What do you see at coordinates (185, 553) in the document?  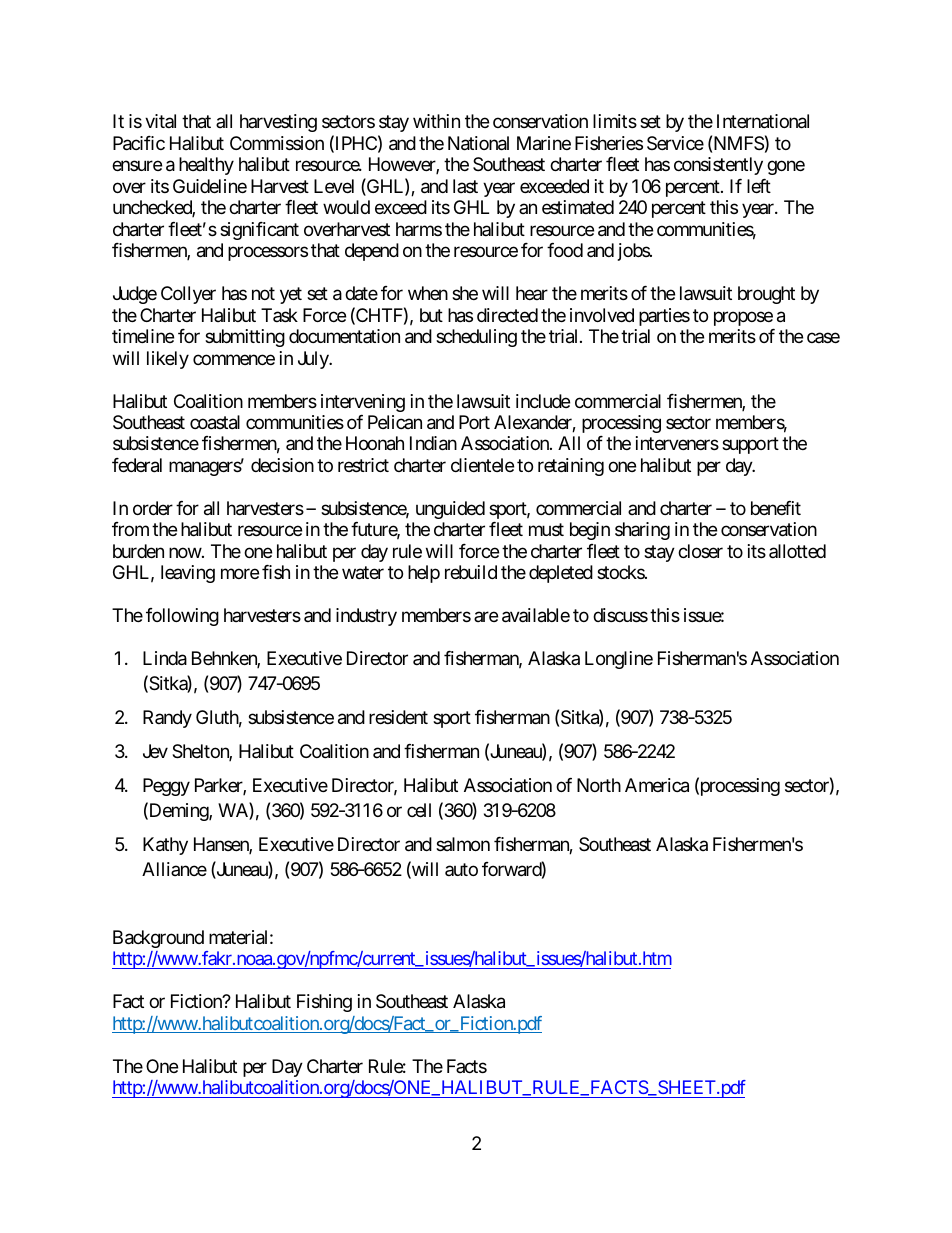 I see `now` at bounding box center [185, 553].
